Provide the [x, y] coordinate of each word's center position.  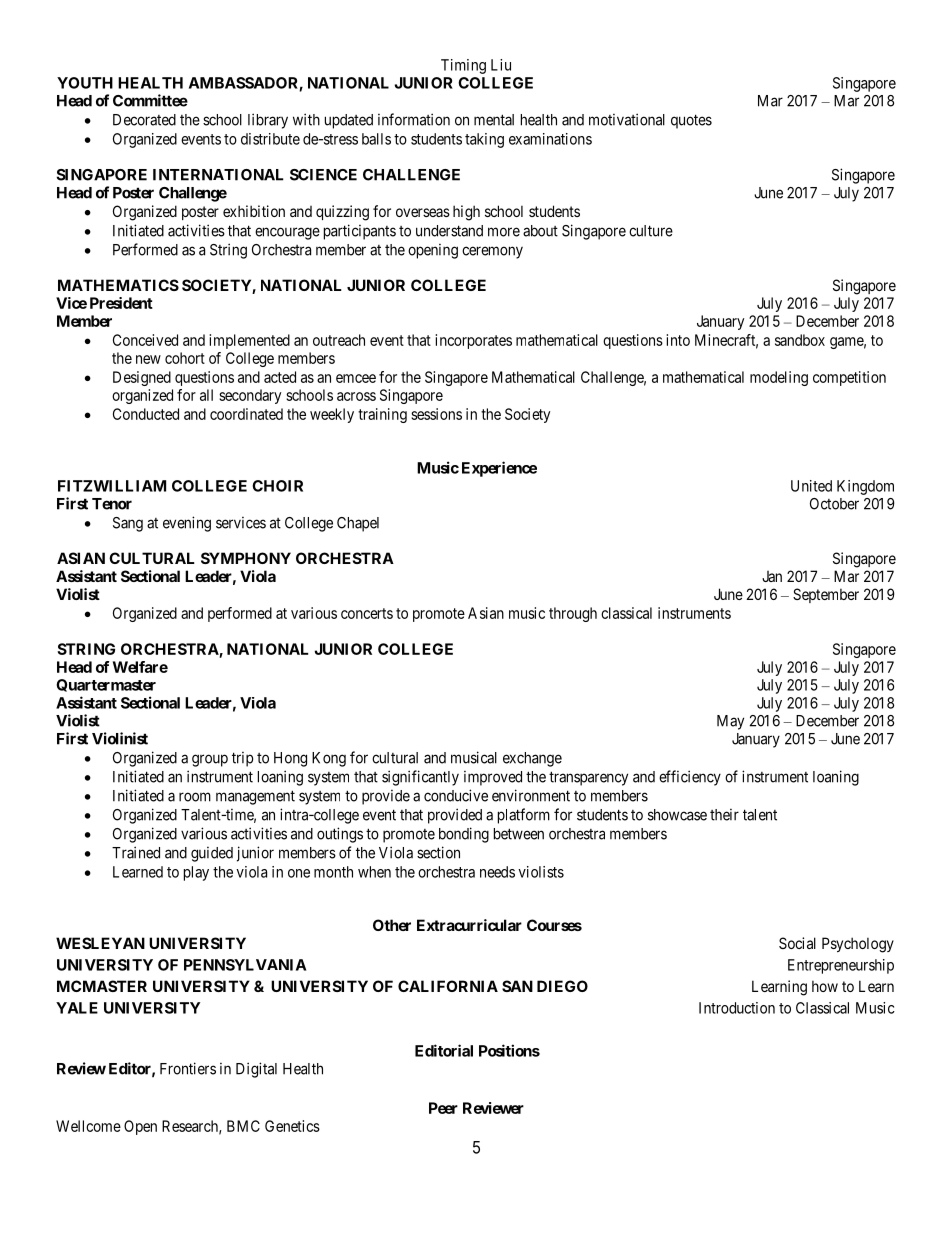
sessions [436, 414]
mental [494, 120]
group [210, 760]
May [730, 722]
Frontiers [188, 1068]
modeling [779, 378]
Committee [150, 100]
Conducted [146, 414]
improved [493, 778]
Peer [443, 1108]
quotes [691, 121]
